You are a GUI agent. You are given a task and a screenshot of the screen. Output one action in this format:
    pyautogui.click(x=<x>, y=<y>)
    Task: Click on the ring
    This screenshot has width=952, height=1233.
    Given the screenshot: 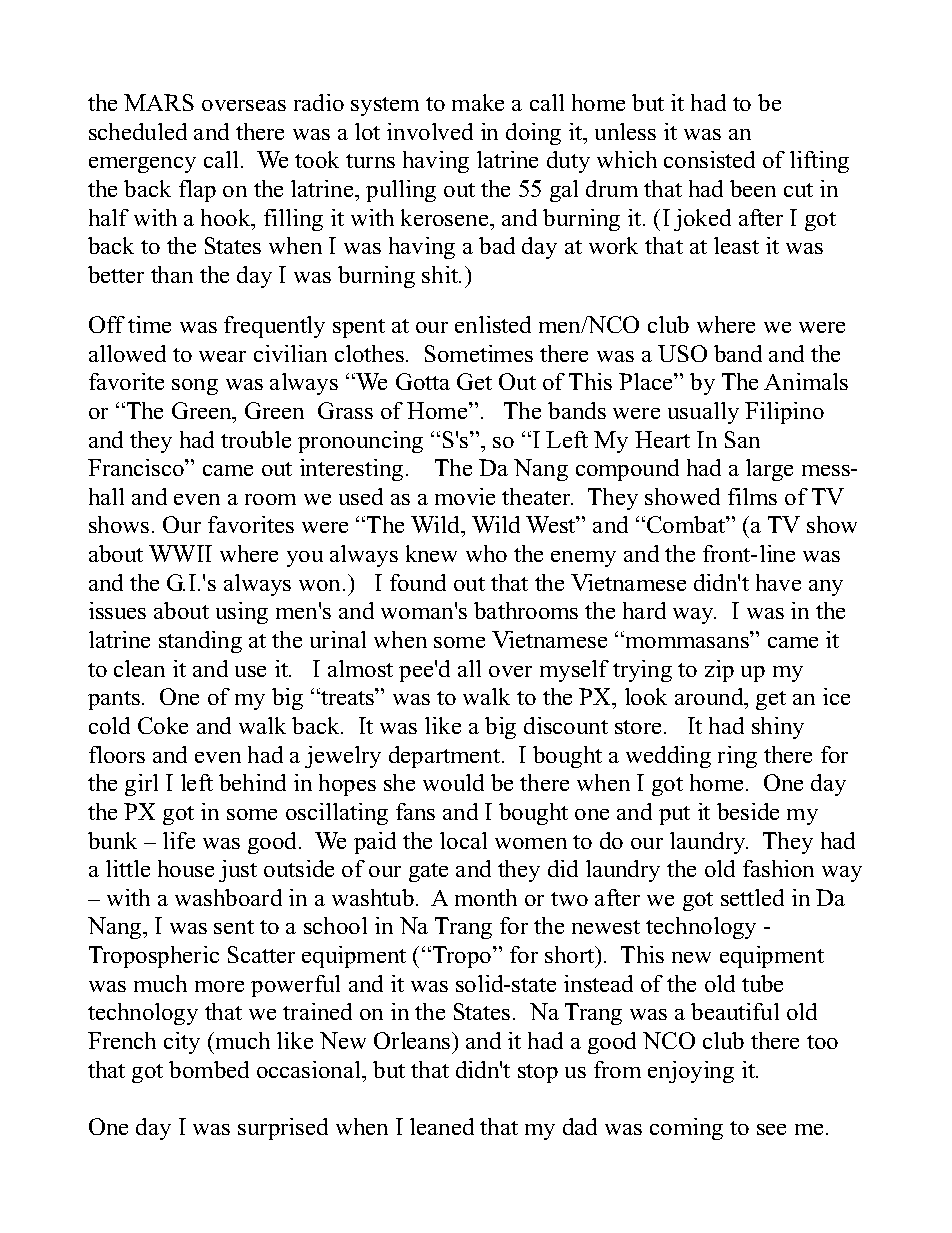 What is the action you would take?
    pyautogui.click(x=737, y=757)
